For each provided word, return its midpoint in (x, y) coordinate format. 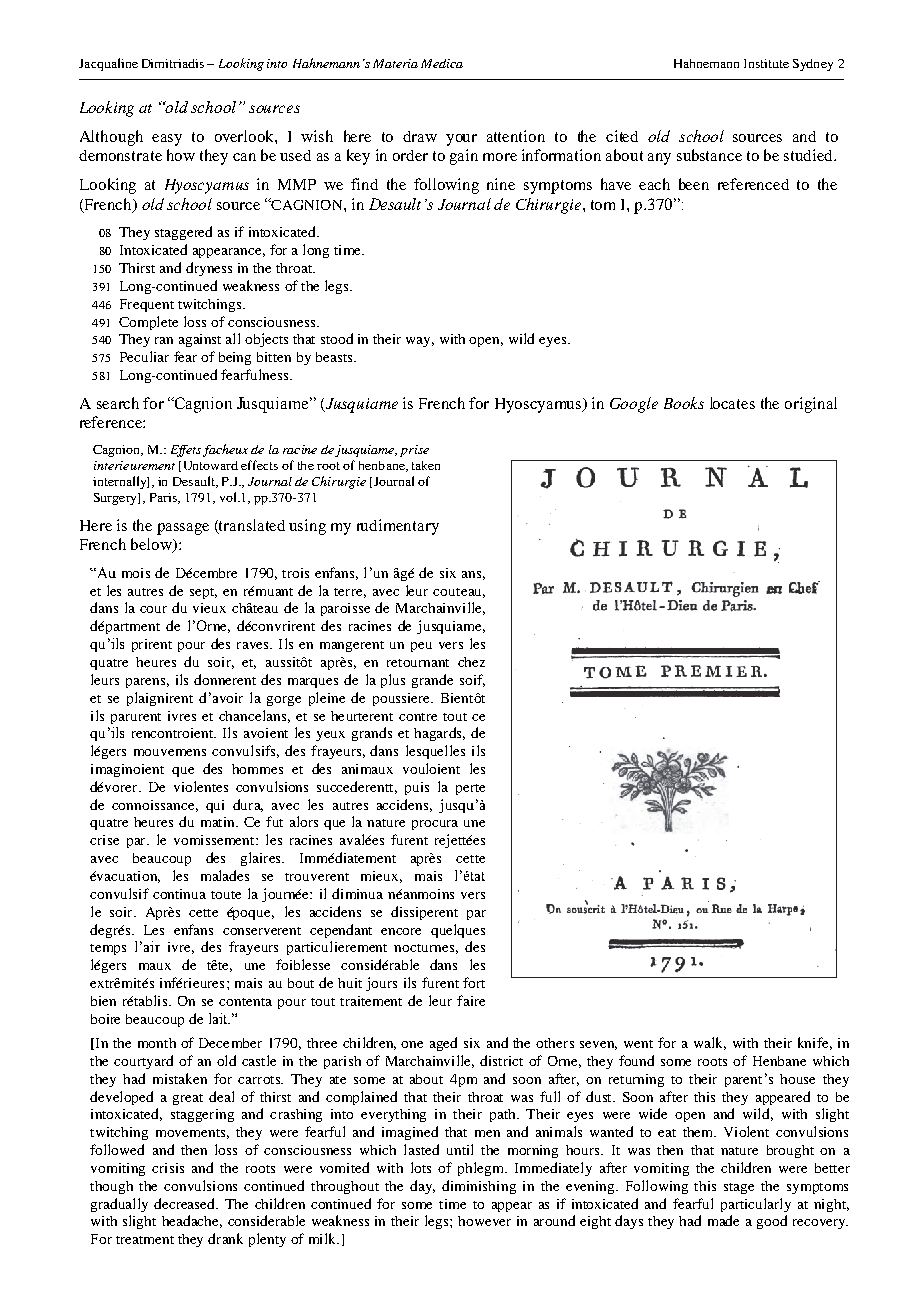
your (461, 140)
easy (167, 140)
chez (471, 662)
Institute (766, 63)
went (638, 1044)
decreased (185, 1203)
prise (414, 451)
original (811, 405)
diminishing (479, 1187)
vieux (209, 608)
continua (179, 894)
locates (732, 403)
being (235, 358)
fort (474, 982)
